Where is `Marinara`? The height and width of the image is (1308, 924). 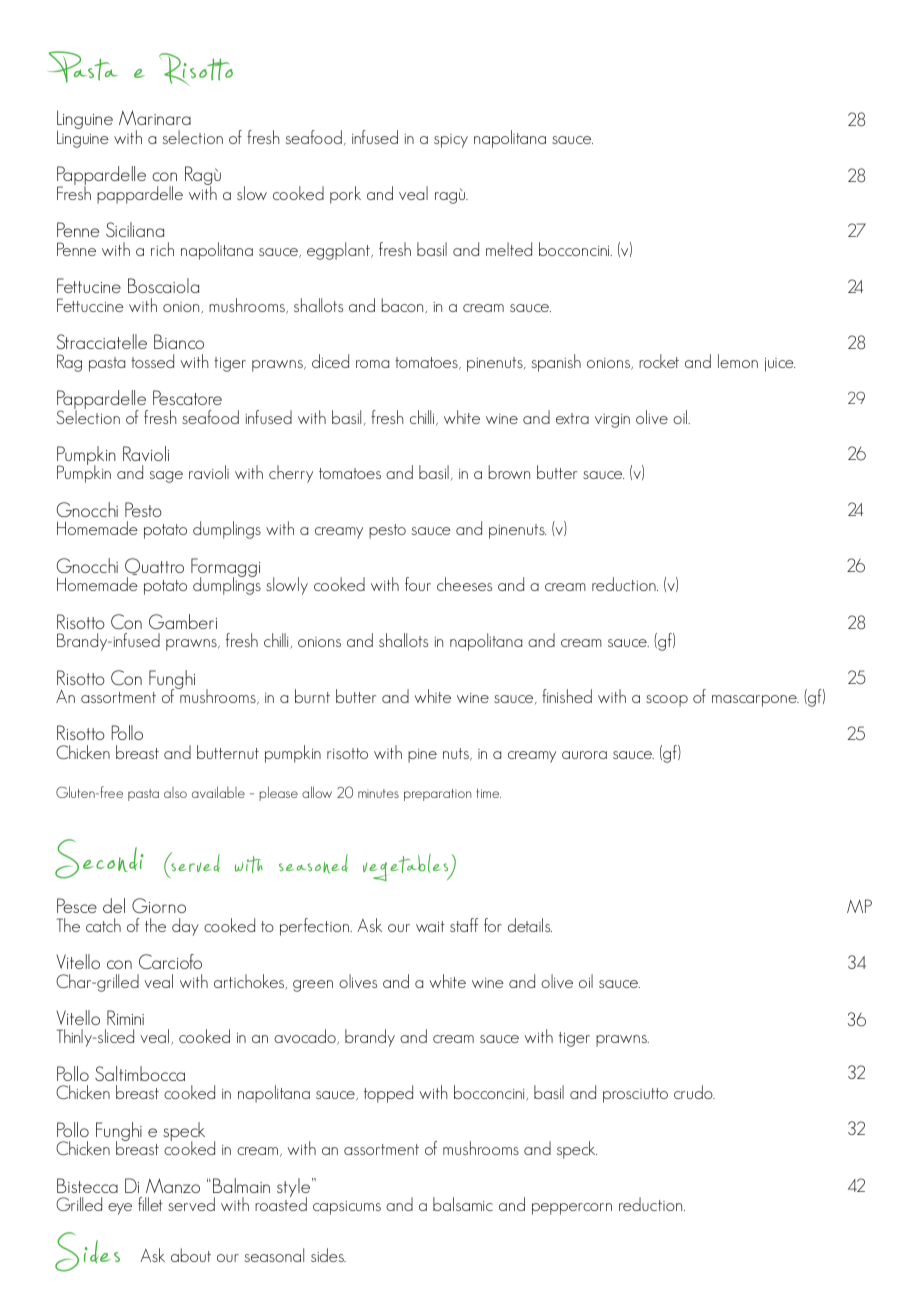
Marinara is located at coordinates (155, 117).
